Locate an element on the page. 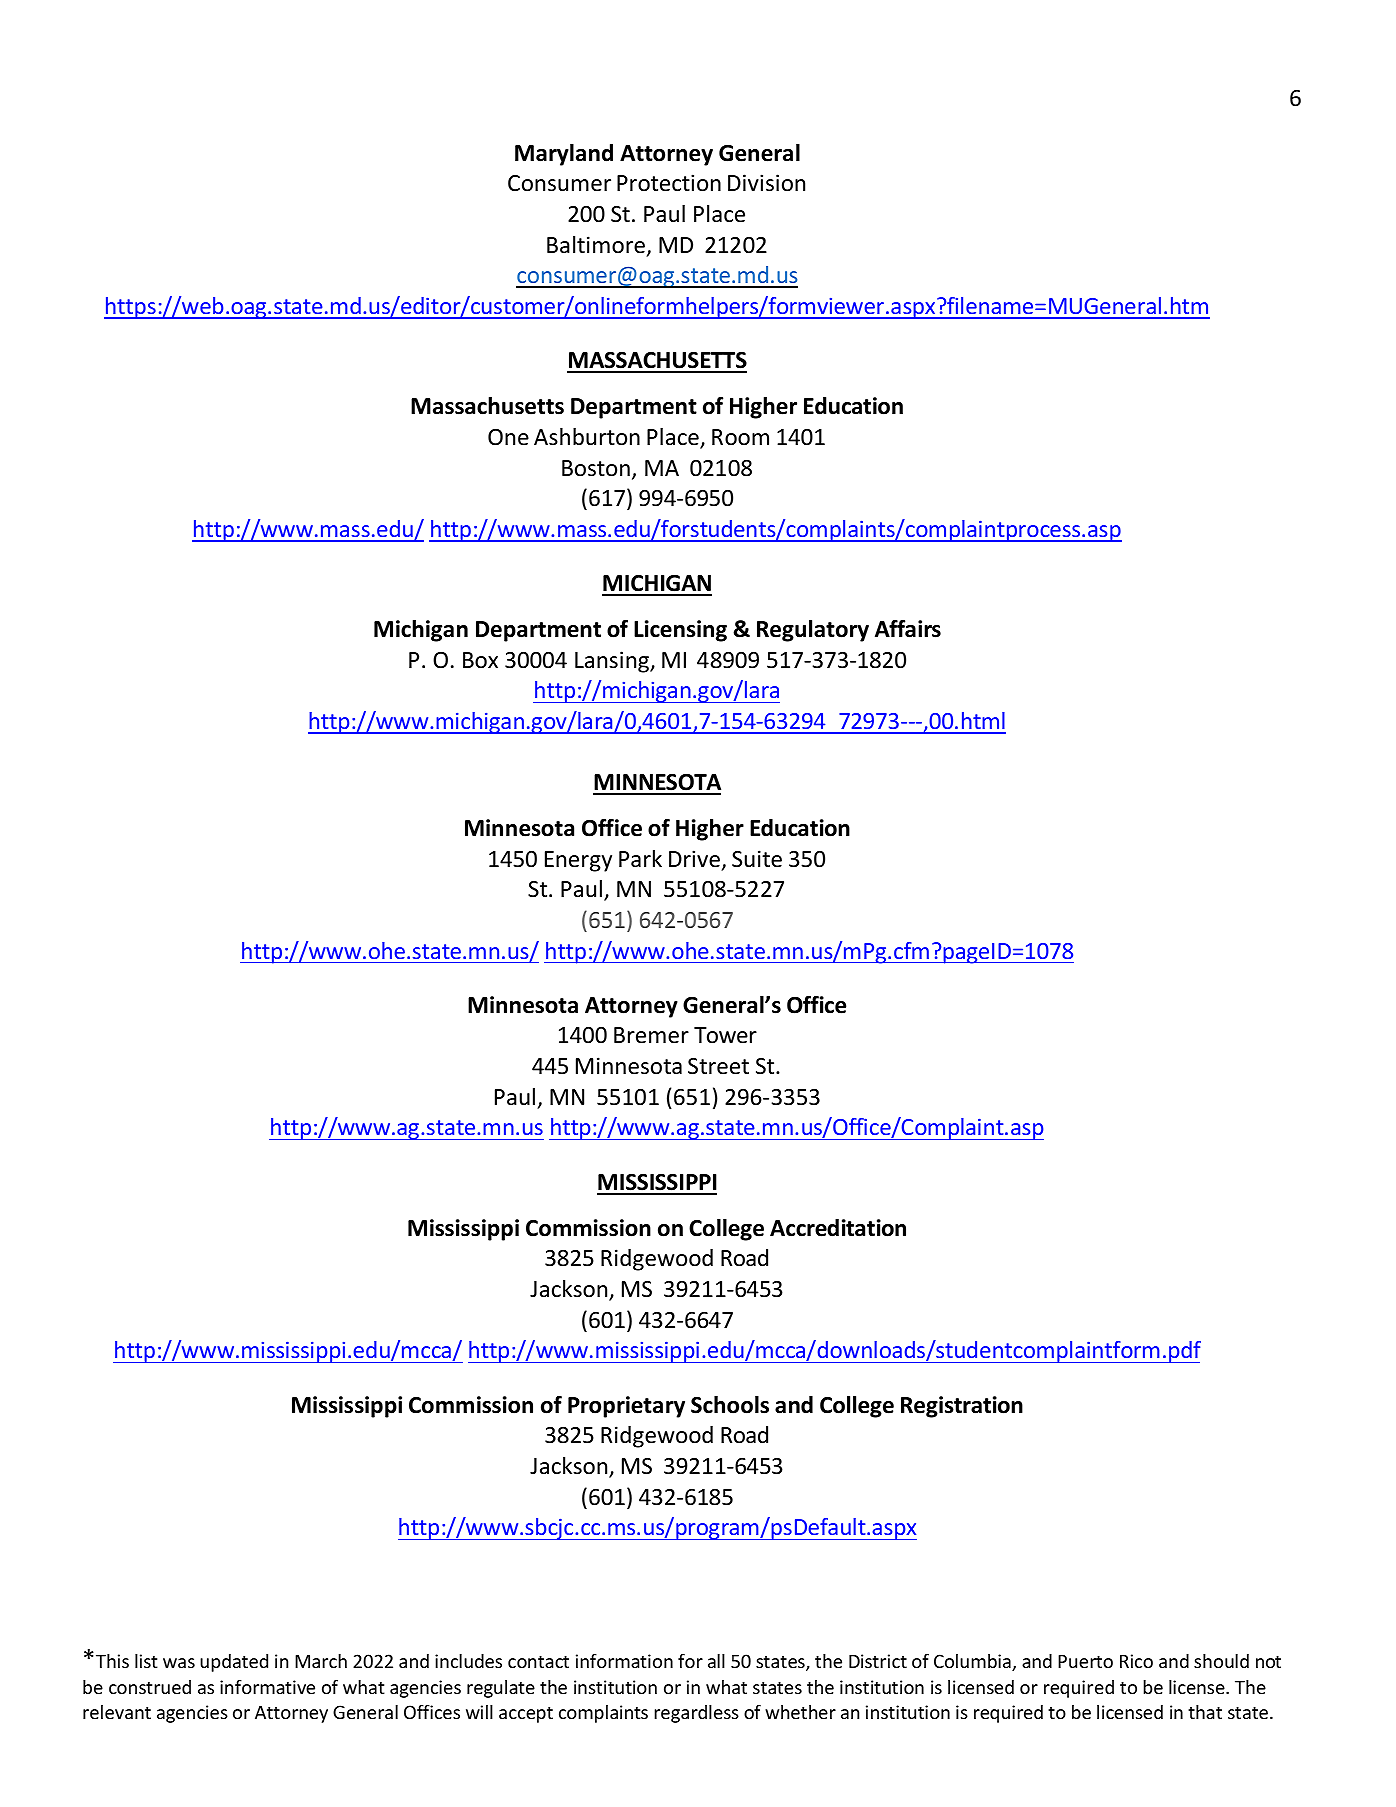  updated is located at coordinates (234, 1663).
